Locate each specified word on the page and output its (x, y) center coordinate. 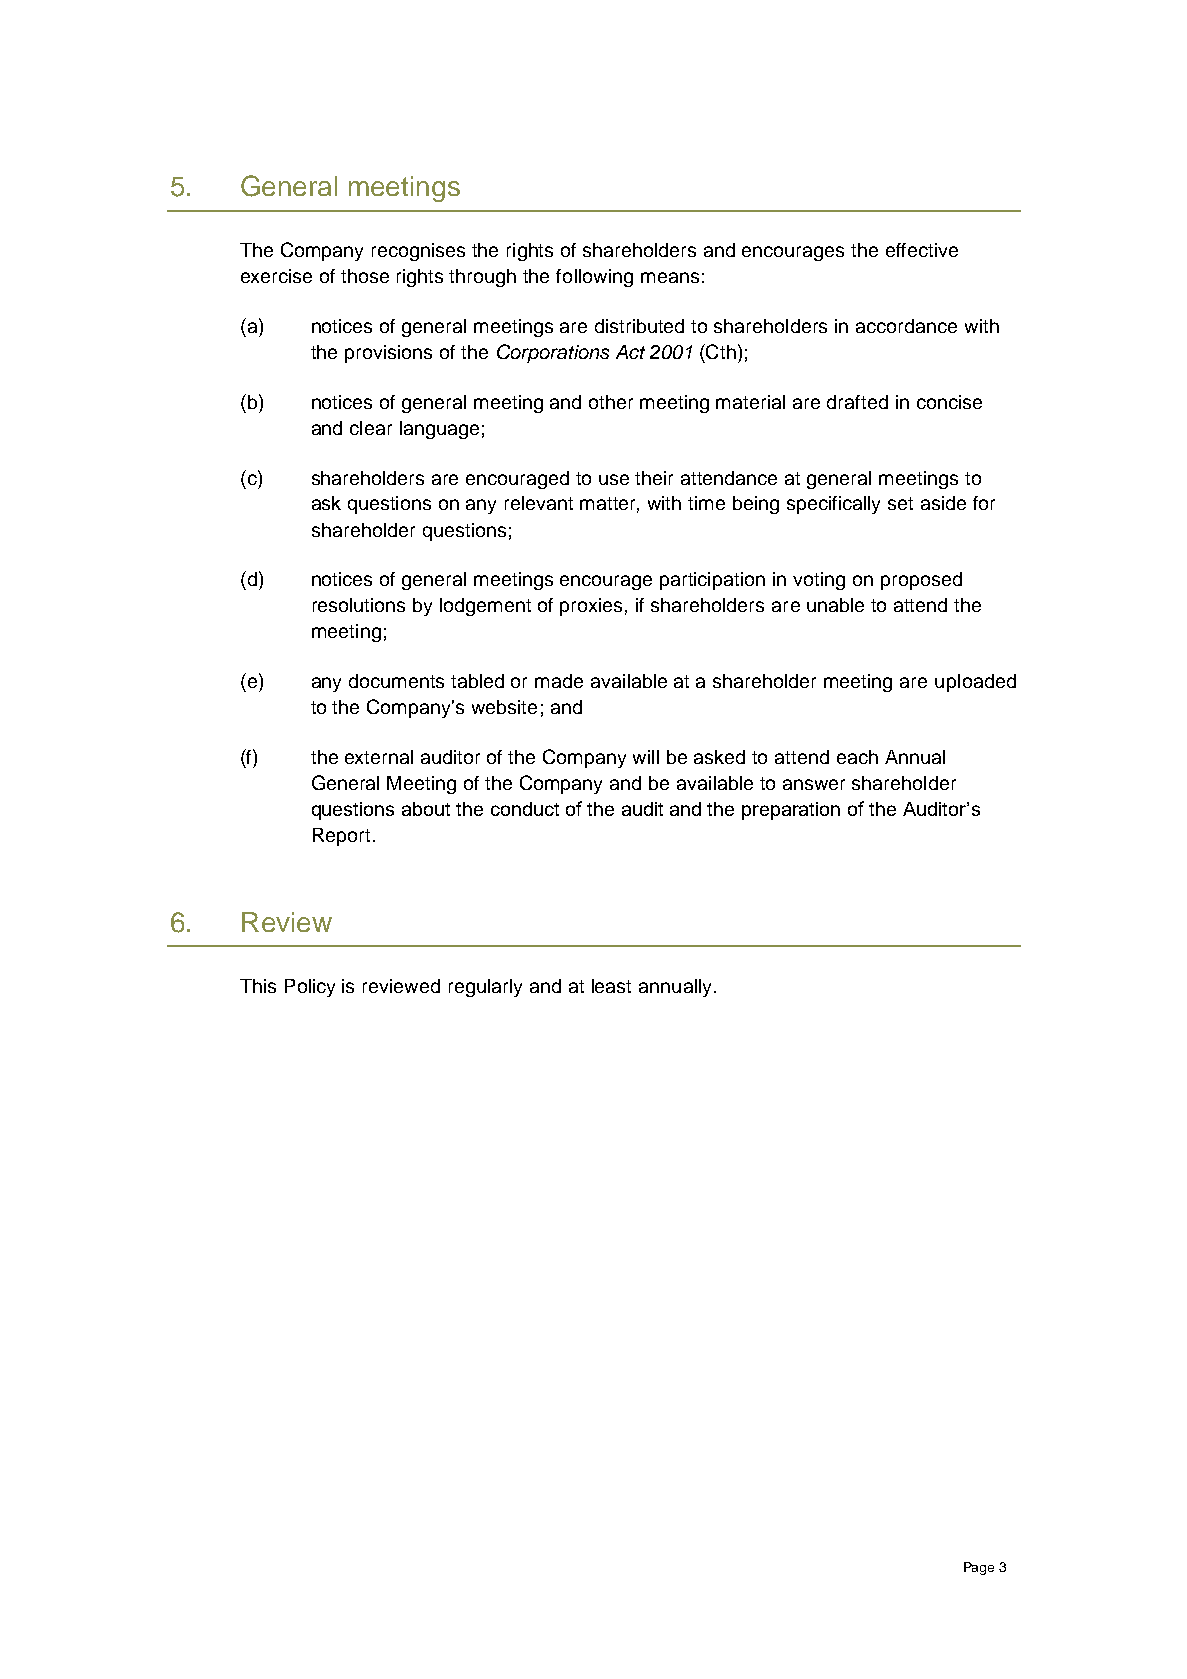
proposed (921, 581)
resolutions (359, 605)
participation (712, 581)
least (611, 986)
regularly (485, 988)
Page (979, 1568)
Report (341, 837)
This (258, 986)
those (365, 276)
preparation (791, 811)
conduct (525, 809)
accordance (906, 326)
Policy (310, 988)
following (594, 278)
